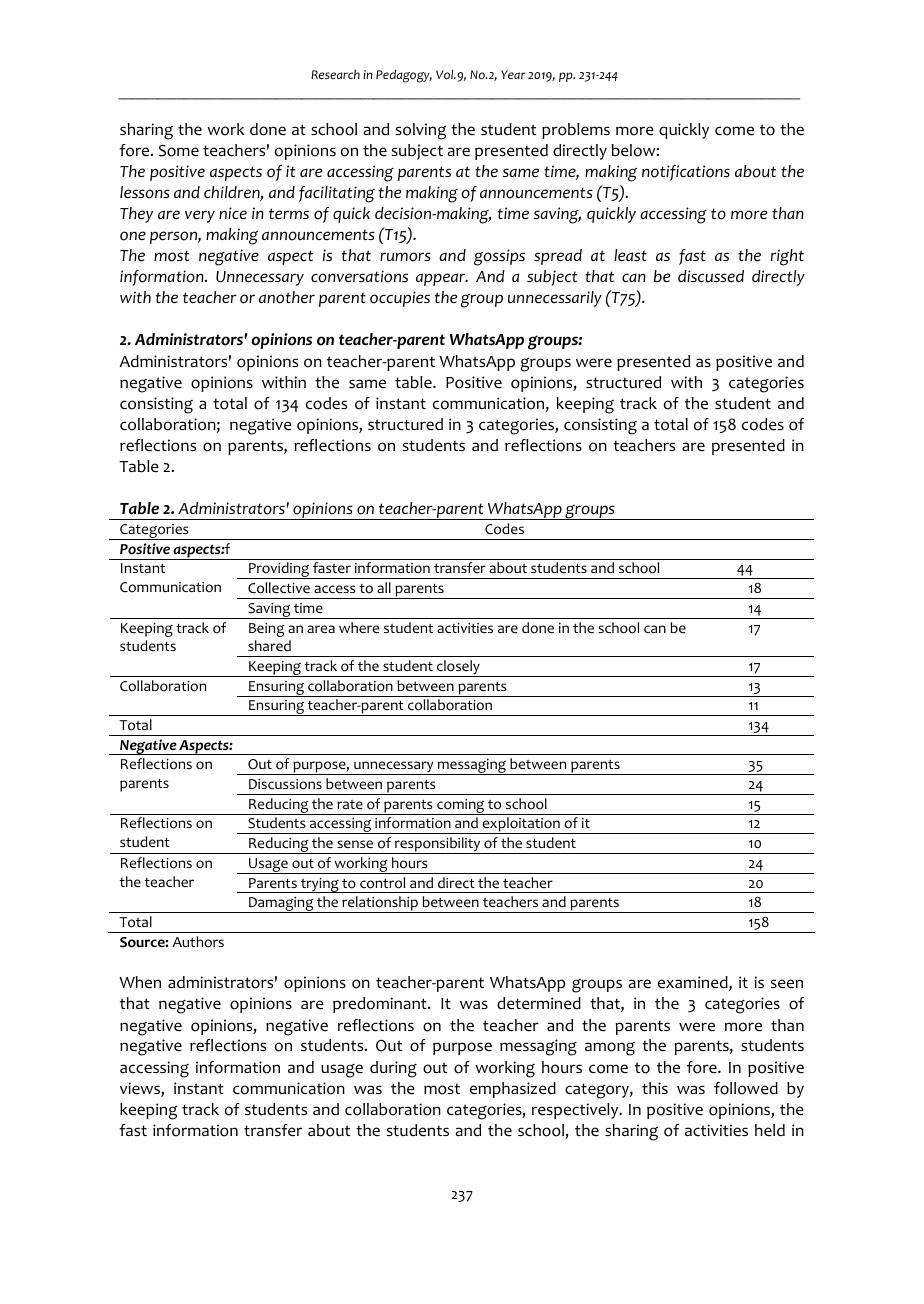 The height and width of the page is (1304, 924). Describe the element at coordinates (279, 588) in the page. I see `Collective` at that location.
